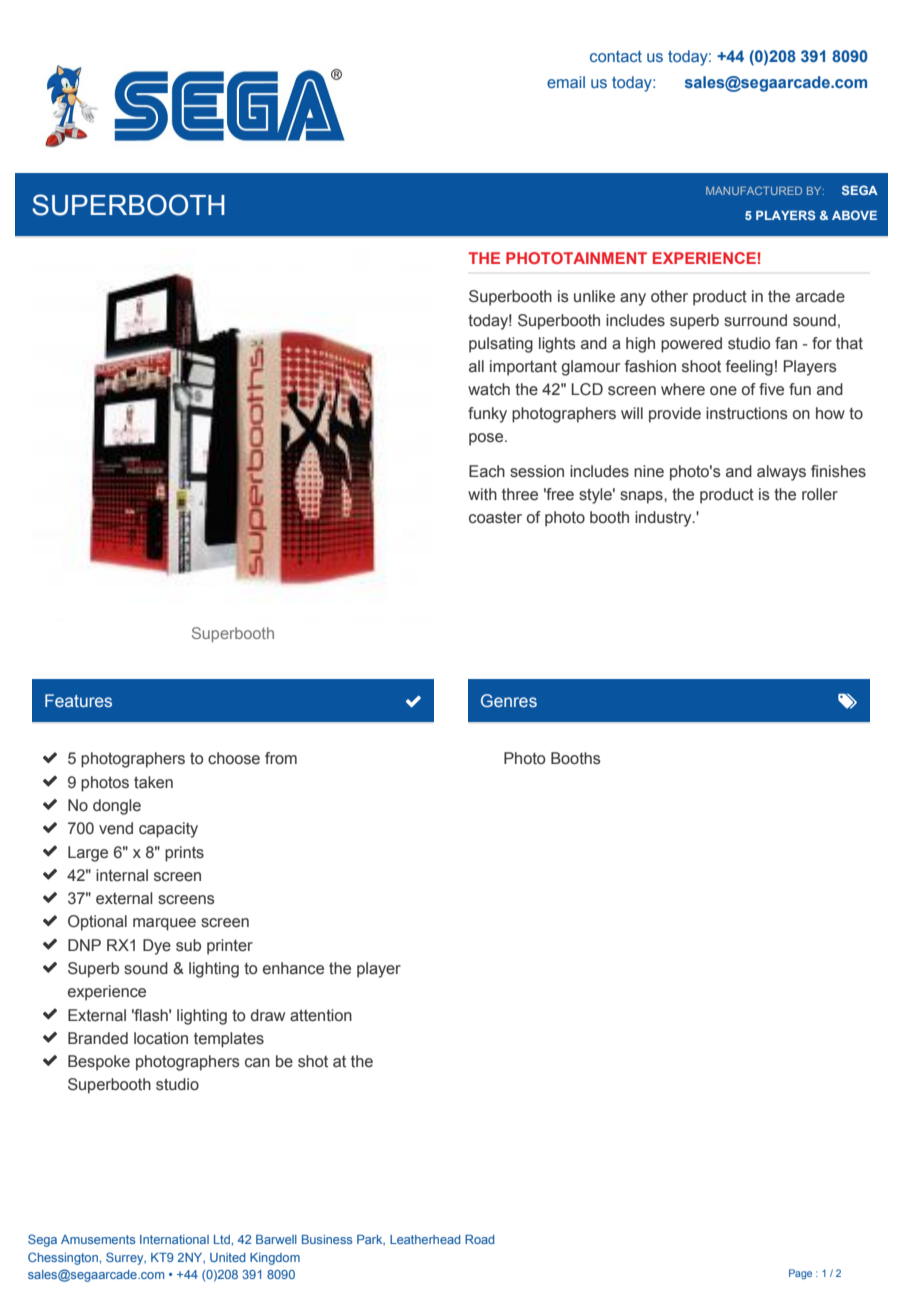 The height and width of the screenshot is (1307, 924). Describe the element at coordinates (820, 494) in the screenshot. I see `roller` at that location.
